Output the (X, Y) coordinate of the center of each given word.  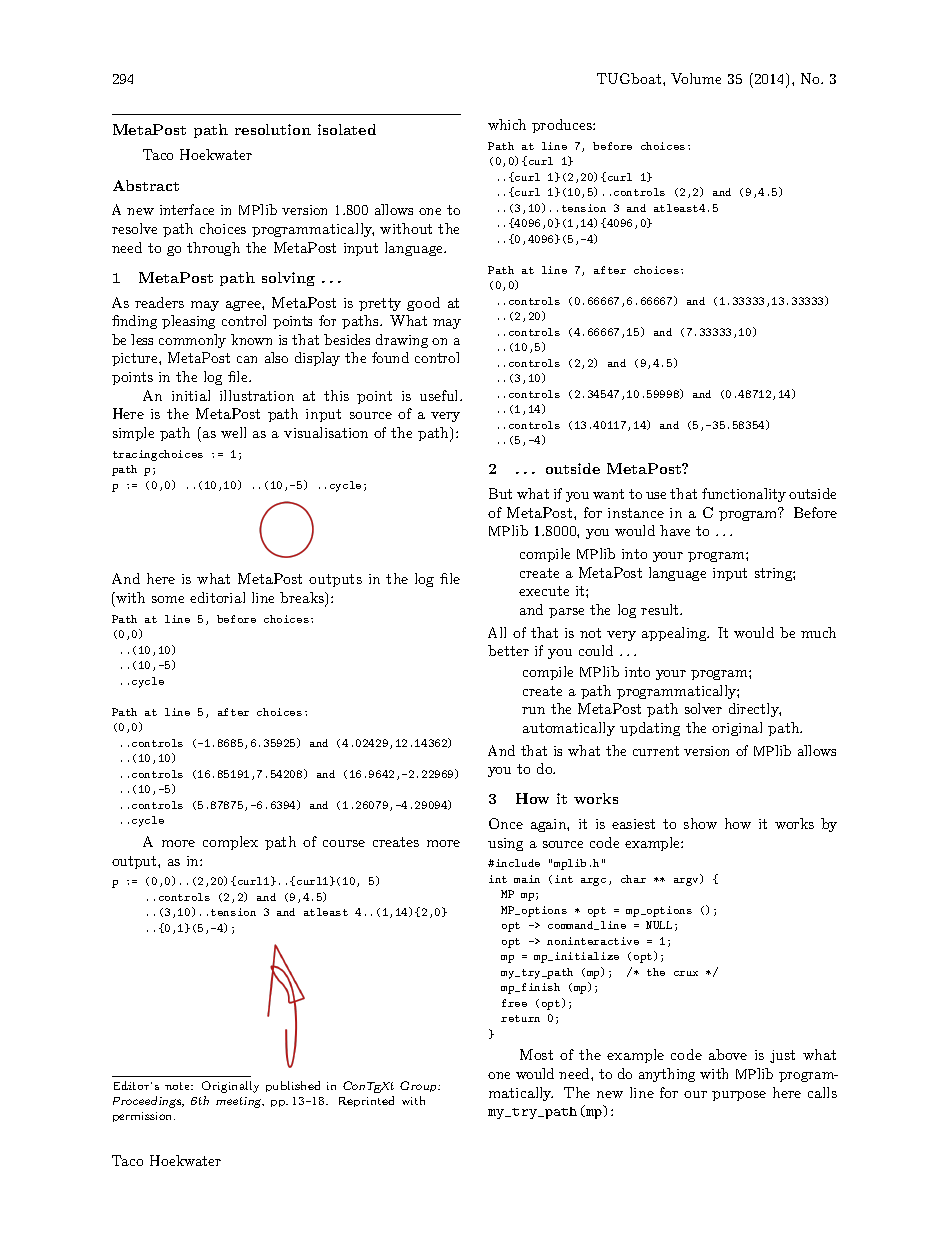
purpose (739, 1096)
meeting (240, 1102)
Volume (696, 78)
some (168, 599)
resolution (273, 129)
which (507, 124)
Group (420, 1086)
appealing (675, 634)
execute (544, 591)
